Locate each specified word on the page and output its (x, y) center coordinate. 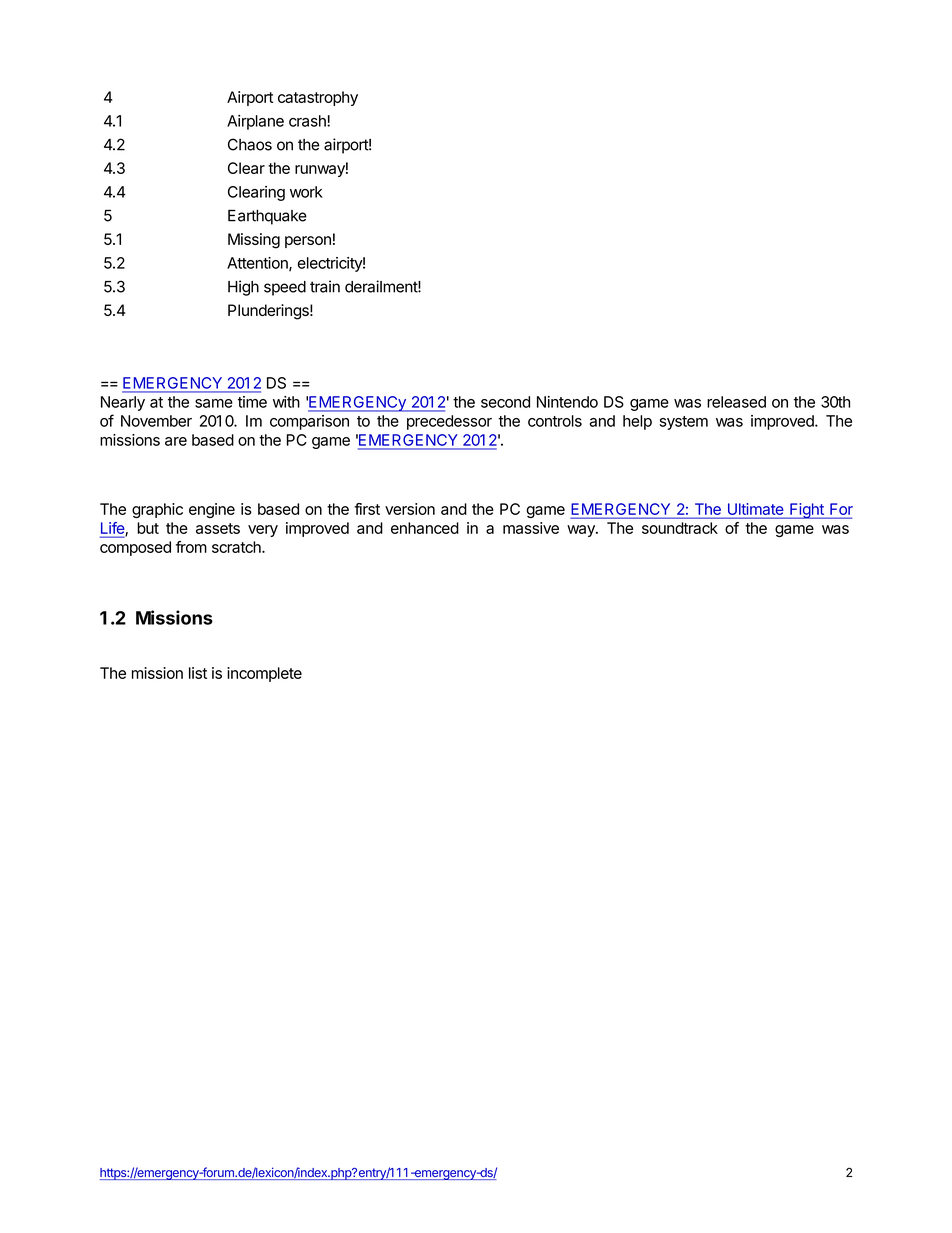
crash (308, 121)
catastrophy (318, 98)
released (736, 402)
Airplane (255, 122)
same (214, 403)
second (505, 402)
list (198, 673)
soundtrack (680, 528)
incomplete (264, 674)
